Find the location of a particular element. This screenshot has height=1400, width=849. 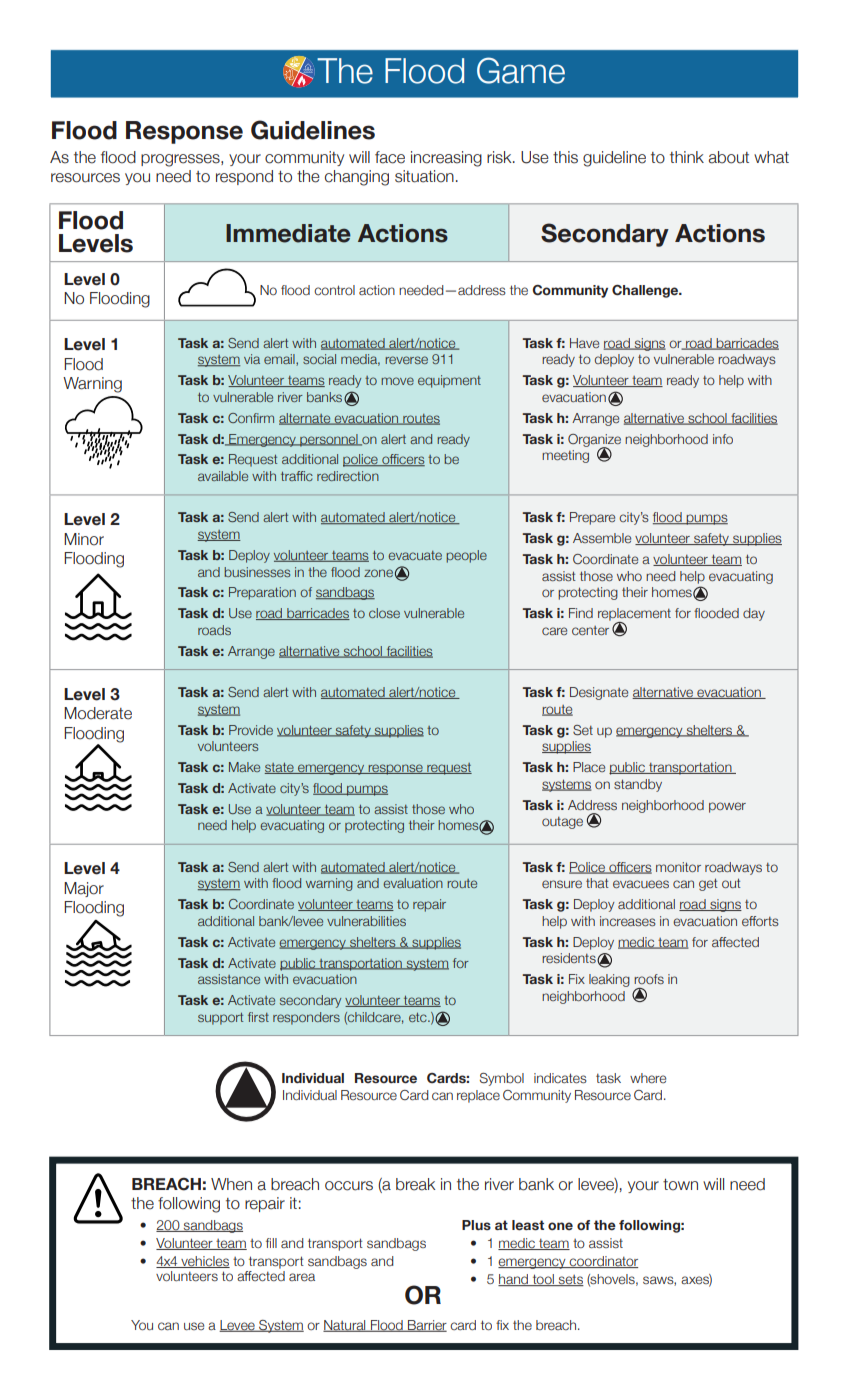

Designate is located at coordinates (599, 693).
